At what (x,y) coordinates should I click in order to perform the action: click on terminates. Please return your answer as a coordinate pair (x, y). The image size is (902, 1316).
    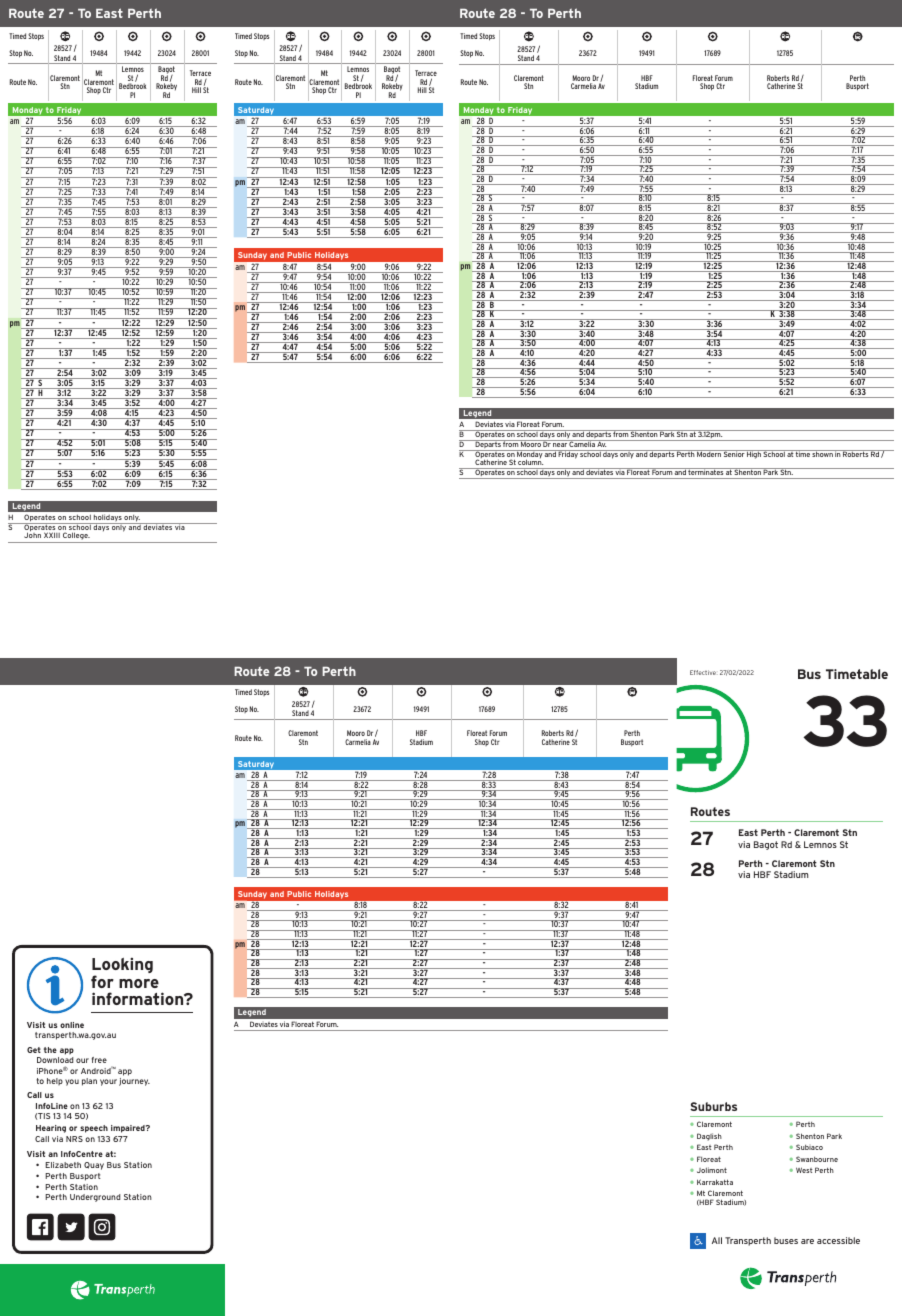
    Looking at the image, I should click on (706, 471).
